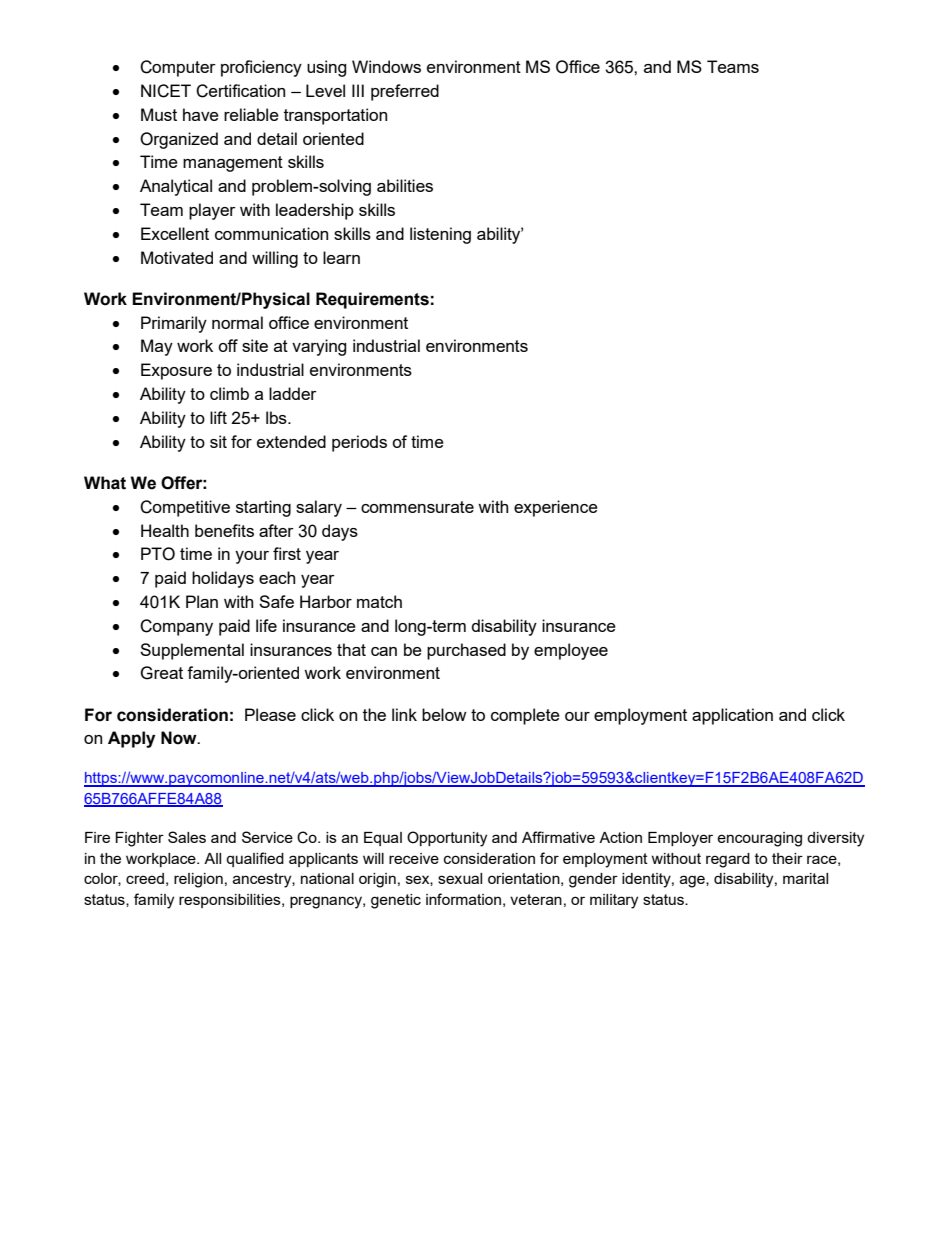 This document has height=1233, width=952. Describe the element at coordinates (460, 878) in the document. I see `sexual` at that location.
